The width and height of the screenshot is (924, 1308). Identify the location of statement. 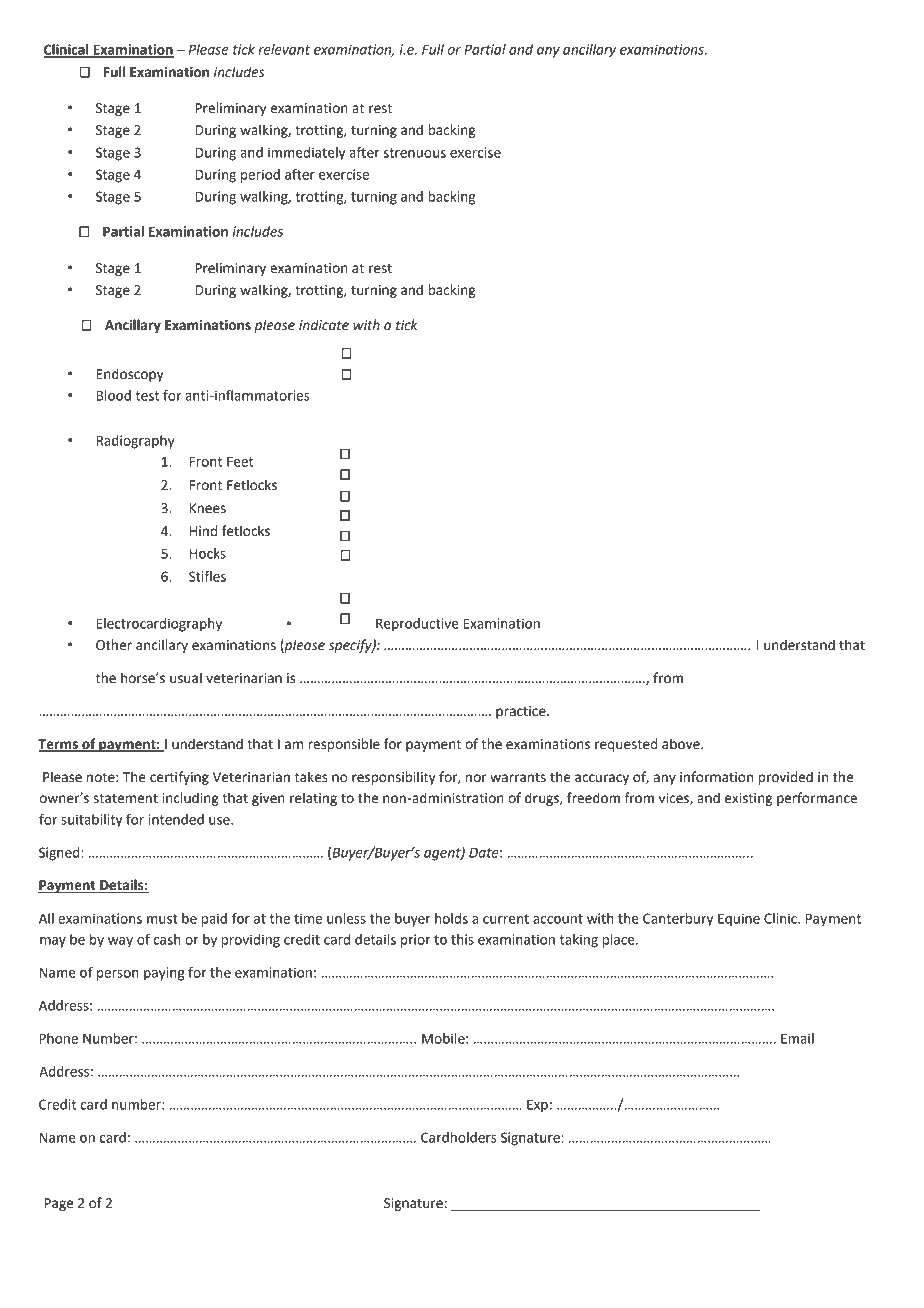
(126, 799).
